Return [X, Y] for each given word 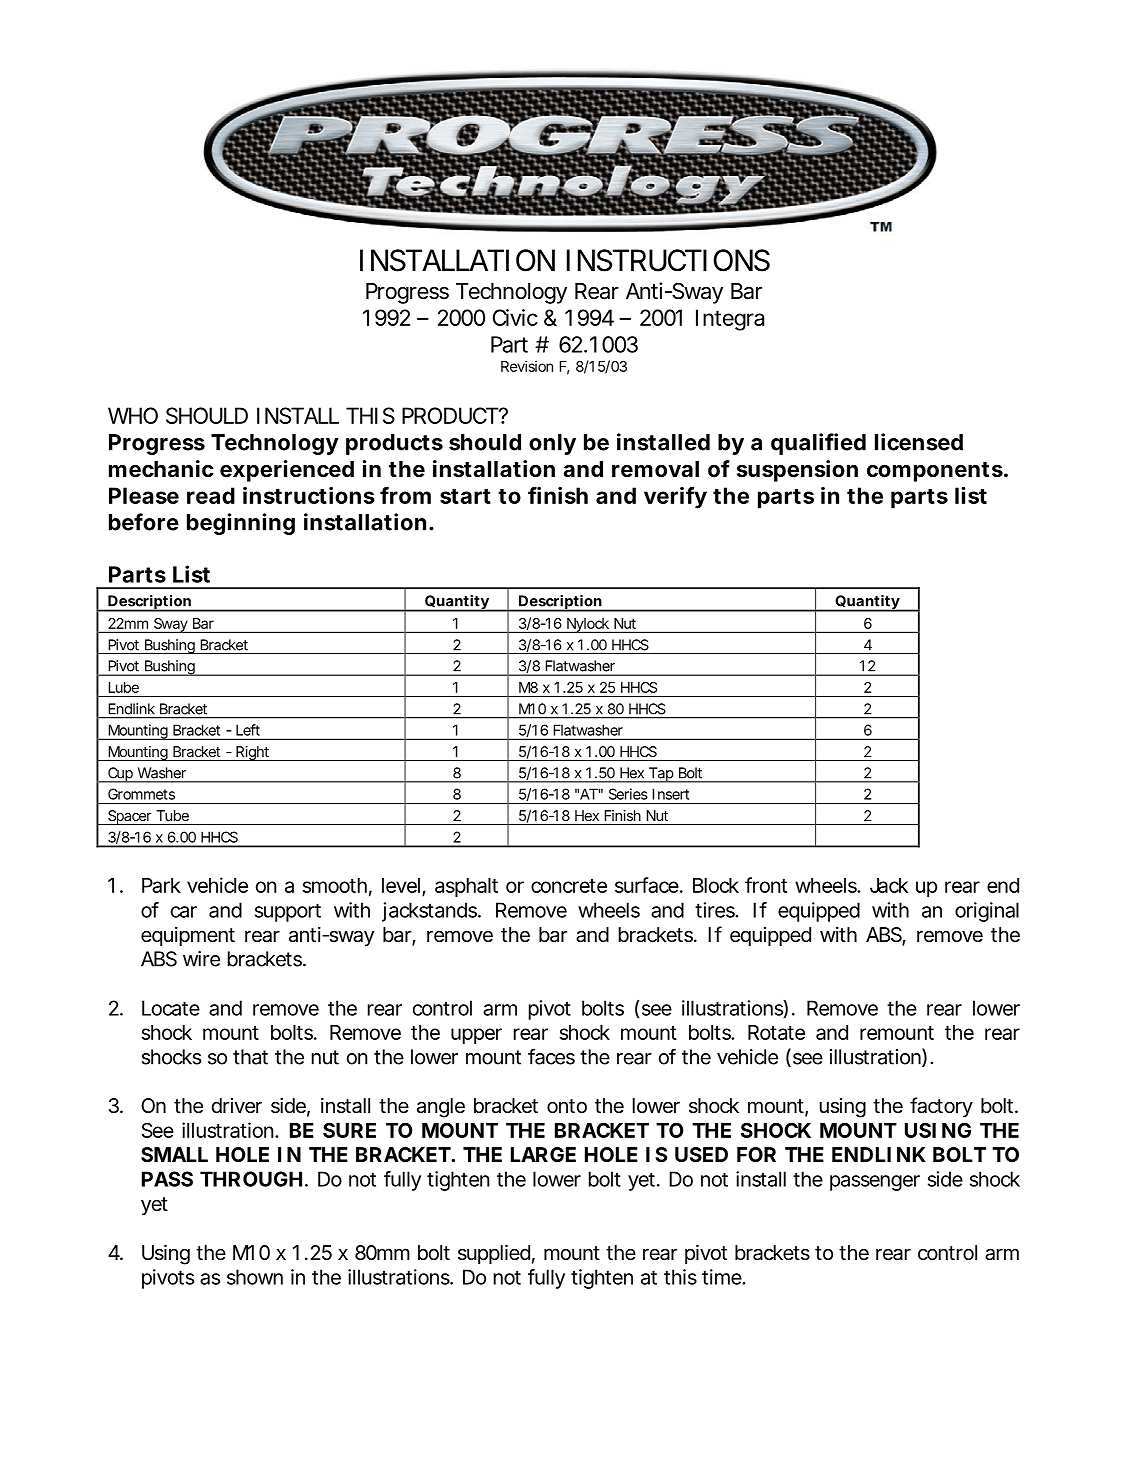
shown [255, 1277]
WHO [133, 415]
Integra [730, 320]
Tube [172, 815]
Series [628, 794]
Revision [527, 366]
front [766, 885]
